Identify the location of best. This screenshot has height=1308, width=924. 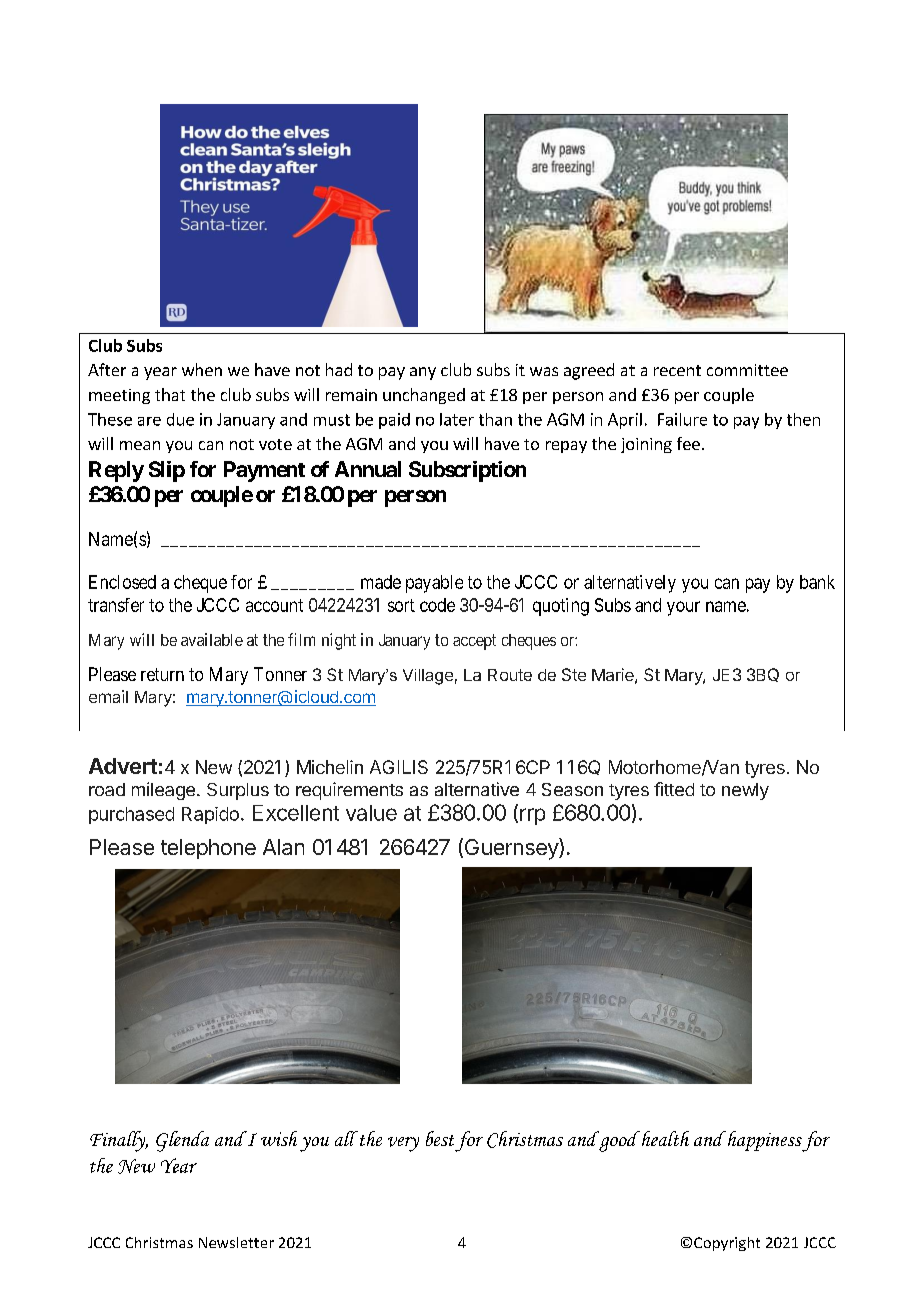
(440, 1138).
